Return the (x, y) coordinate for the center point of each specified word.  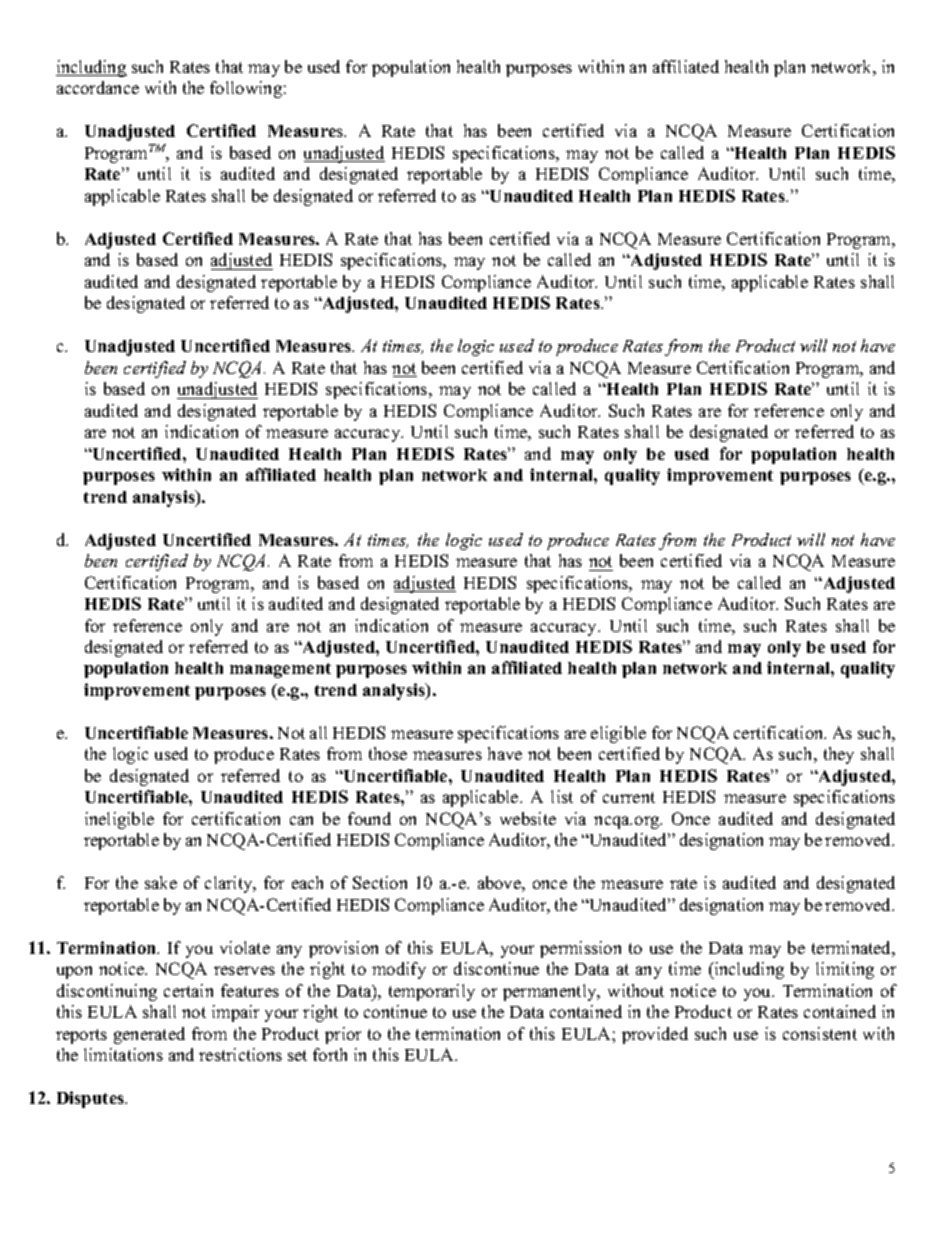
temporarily (432, 992)
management (280, 670)
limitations (123, 1054)
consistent (820, 1033)
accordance (98, 87)
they (839, 755)
